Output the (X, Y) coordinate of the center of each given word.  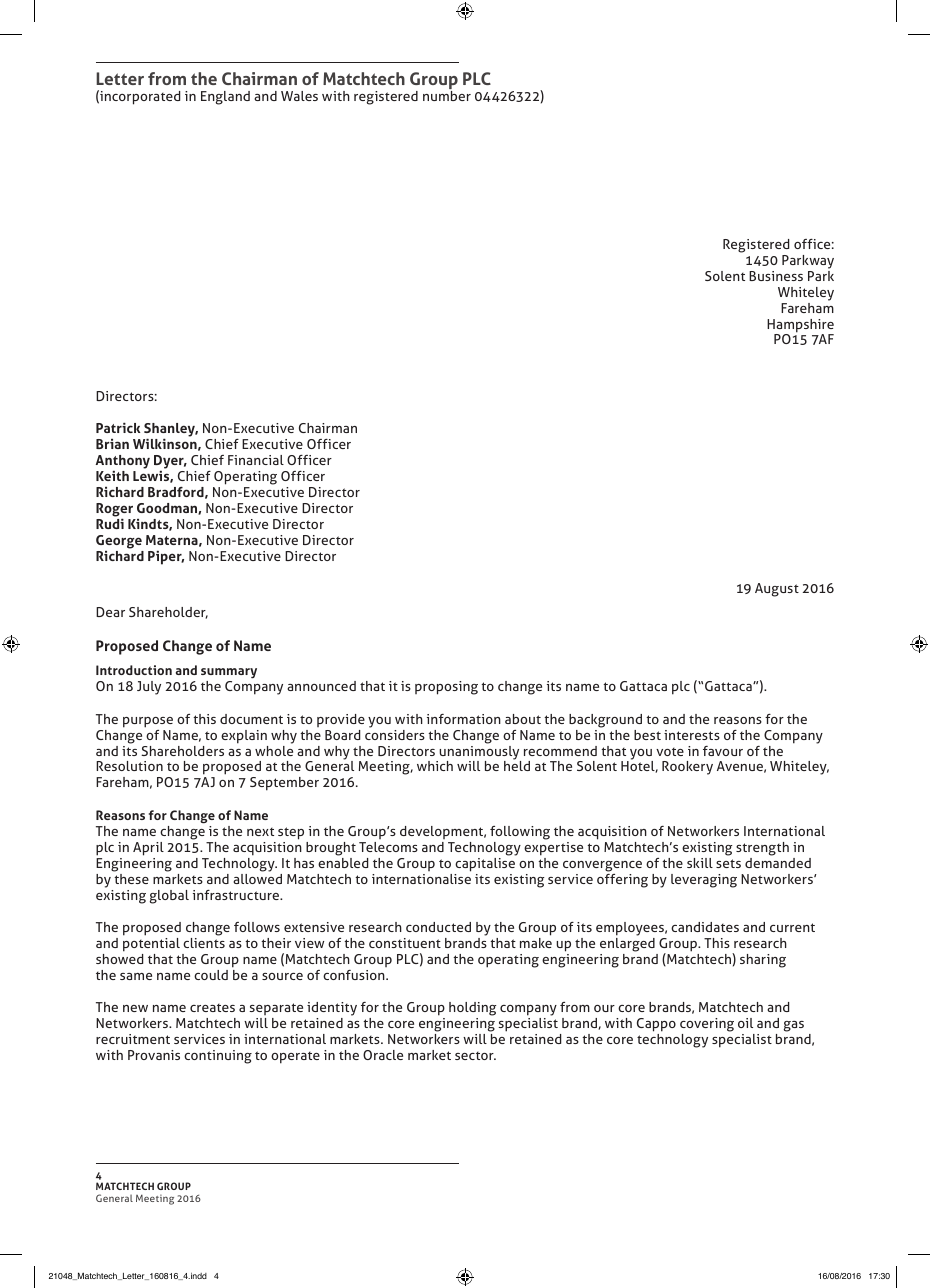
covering (707, 1025)
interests (692, 735)
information (464, 719)
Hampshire (800, 327)
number (447, 96)
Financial (256, 460)
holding (472, 1009)
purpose (148, 722)
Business (776, 276)
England (225, 98)
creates (212, 1008)
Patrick (118, 427)
